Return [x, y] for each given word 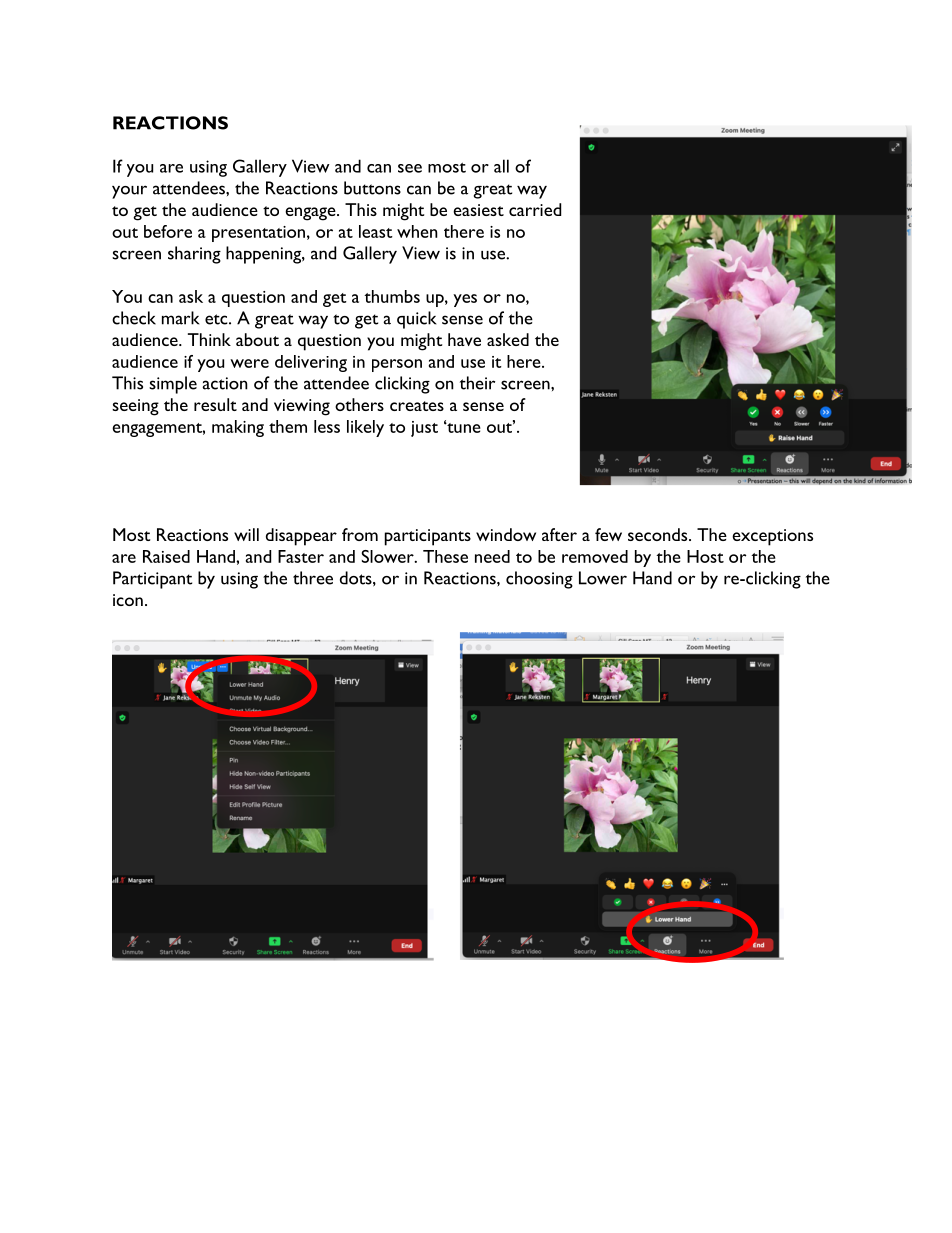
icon [128, 600]
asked [508, 339]
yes [465, 300]
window [506, 534]
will [246, 534]
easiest [478, 210]
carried [535, 209]
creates [417, 406]
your [129, 192]
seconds [659, 534]
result [215, 404]
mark [180, 318]
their [477, 383]
